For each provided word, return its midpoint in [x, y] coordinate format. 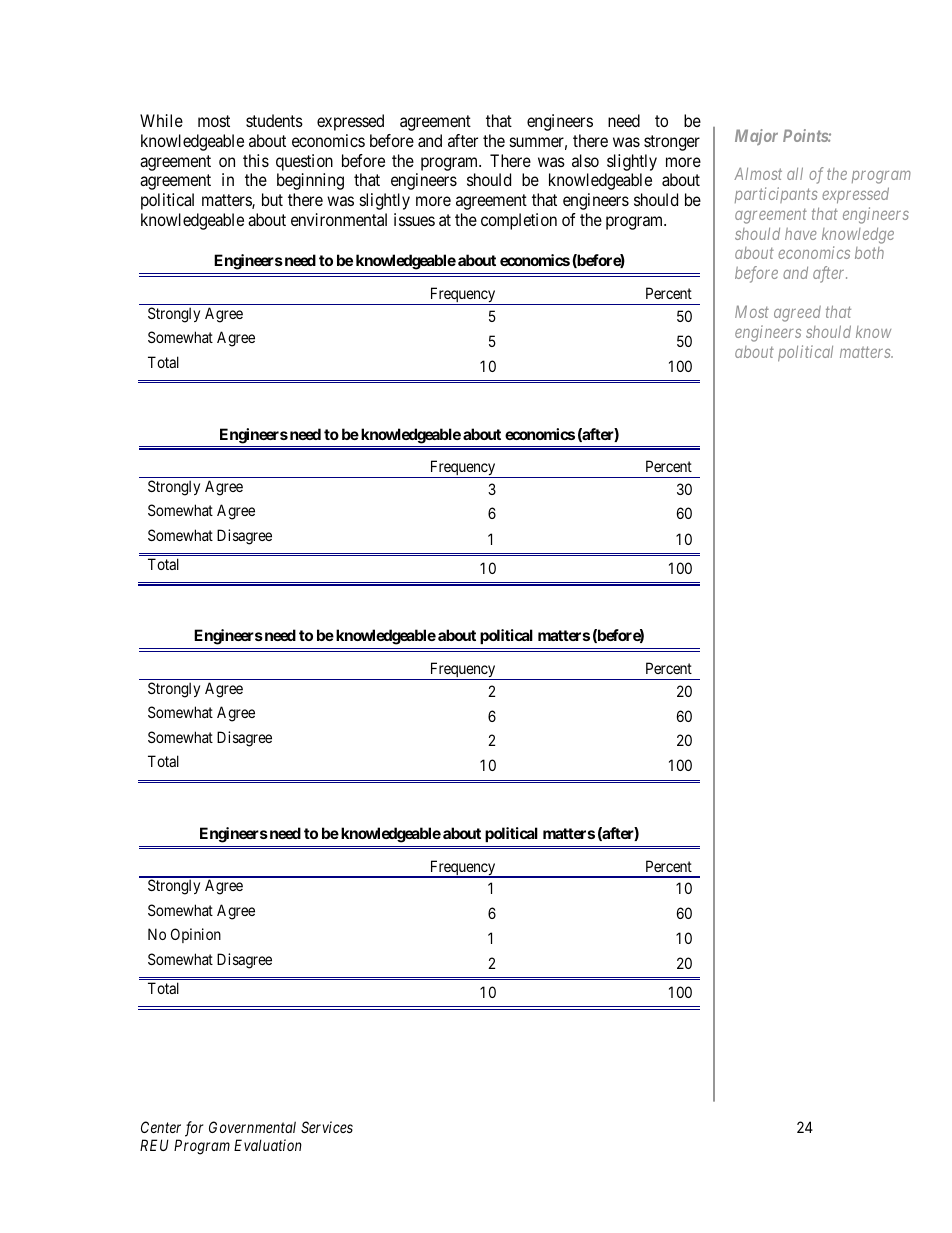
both [869, 253]
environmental [339, 219]
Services [327, 1127]
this [256, 160]
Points [806, 135]
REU [154, 1145]
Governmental [252, 1127]
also [585, 160]
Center [161, 1127]
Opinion [196, 935]
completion [519, 221]
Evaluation [268, 1145]
